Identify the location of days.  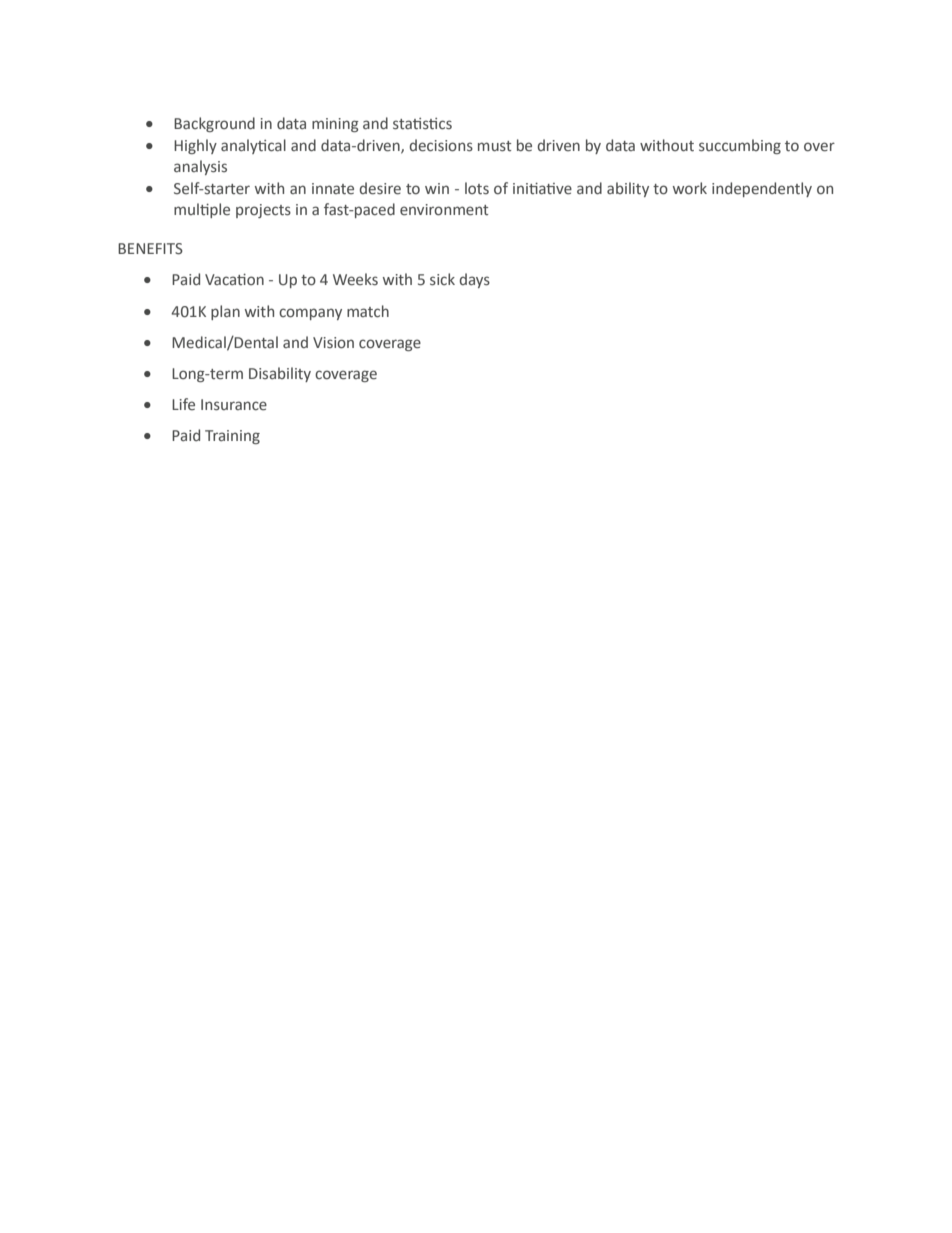
(475, 280).
